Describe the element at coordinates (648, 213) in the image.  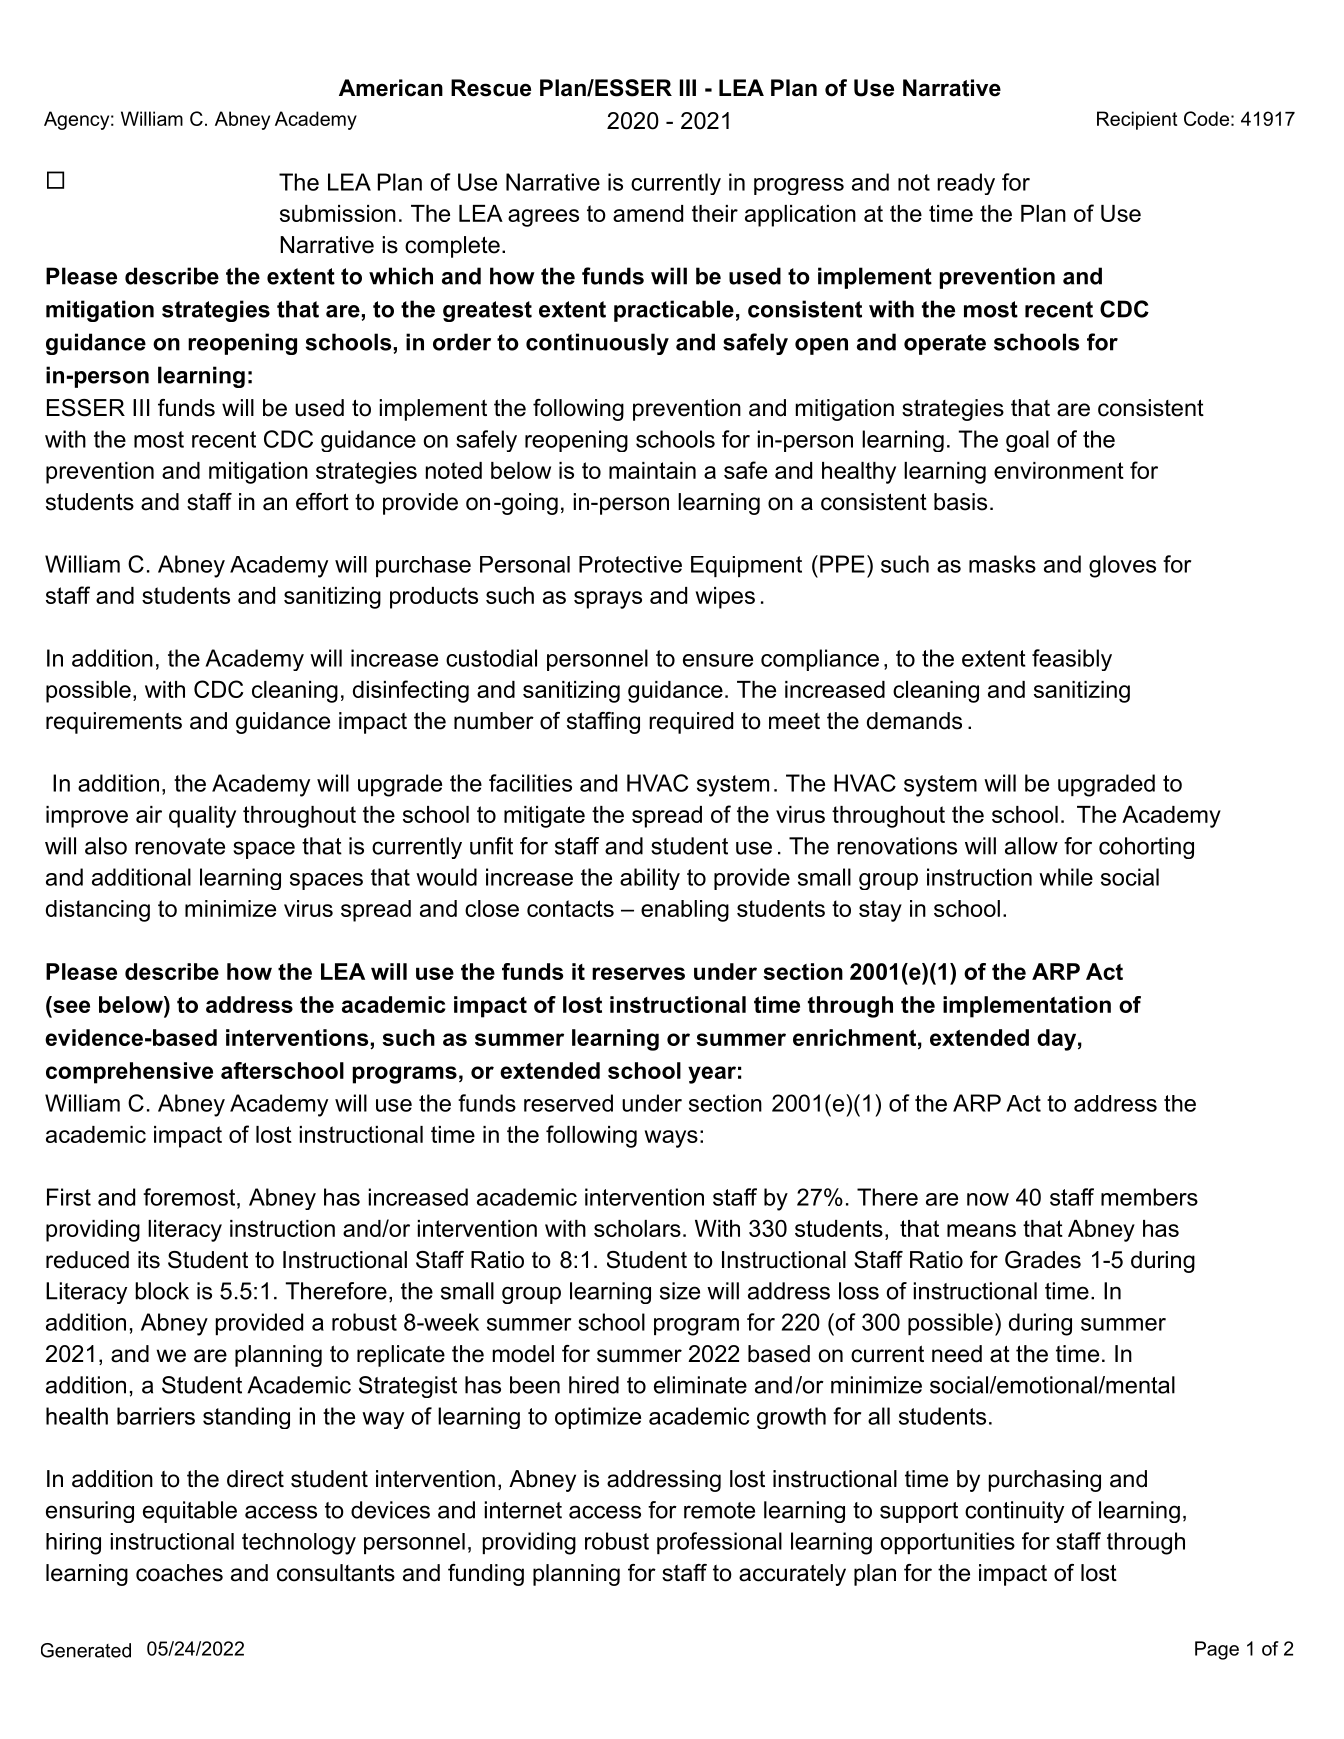
I see `amend` at that location.
